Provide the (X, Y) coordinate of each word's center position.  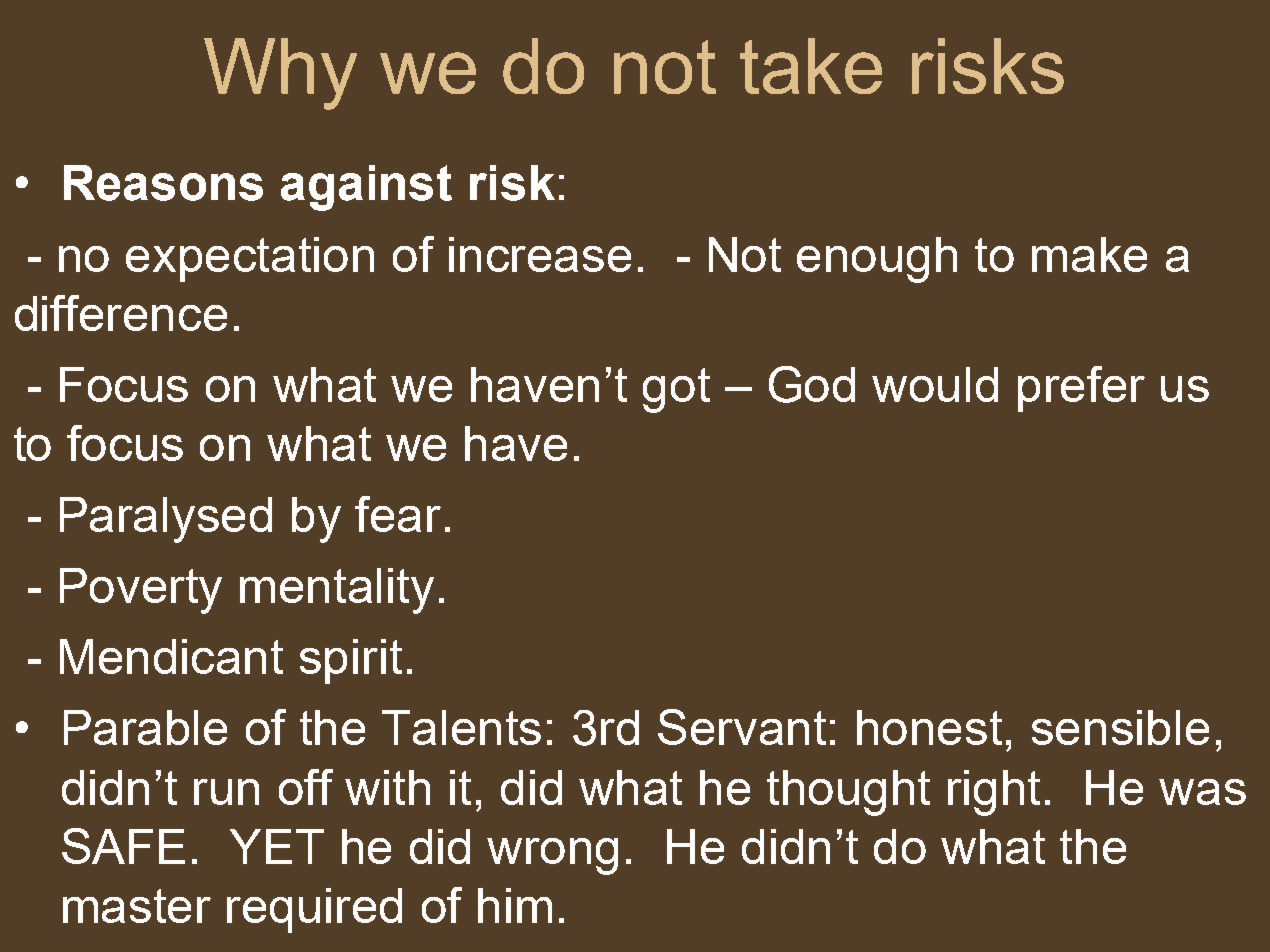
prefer (1081, 389)
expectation (250, 259)
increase (540, 254)
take (811, 66)
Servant (742, 727)
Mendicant (171, 656)
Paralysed (166, 520)
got (676, 390)
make (1089, 254)
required (314, 910)
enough (877, 260)
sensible (1120, 727)
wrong (552, 856)
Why (280, 74)
